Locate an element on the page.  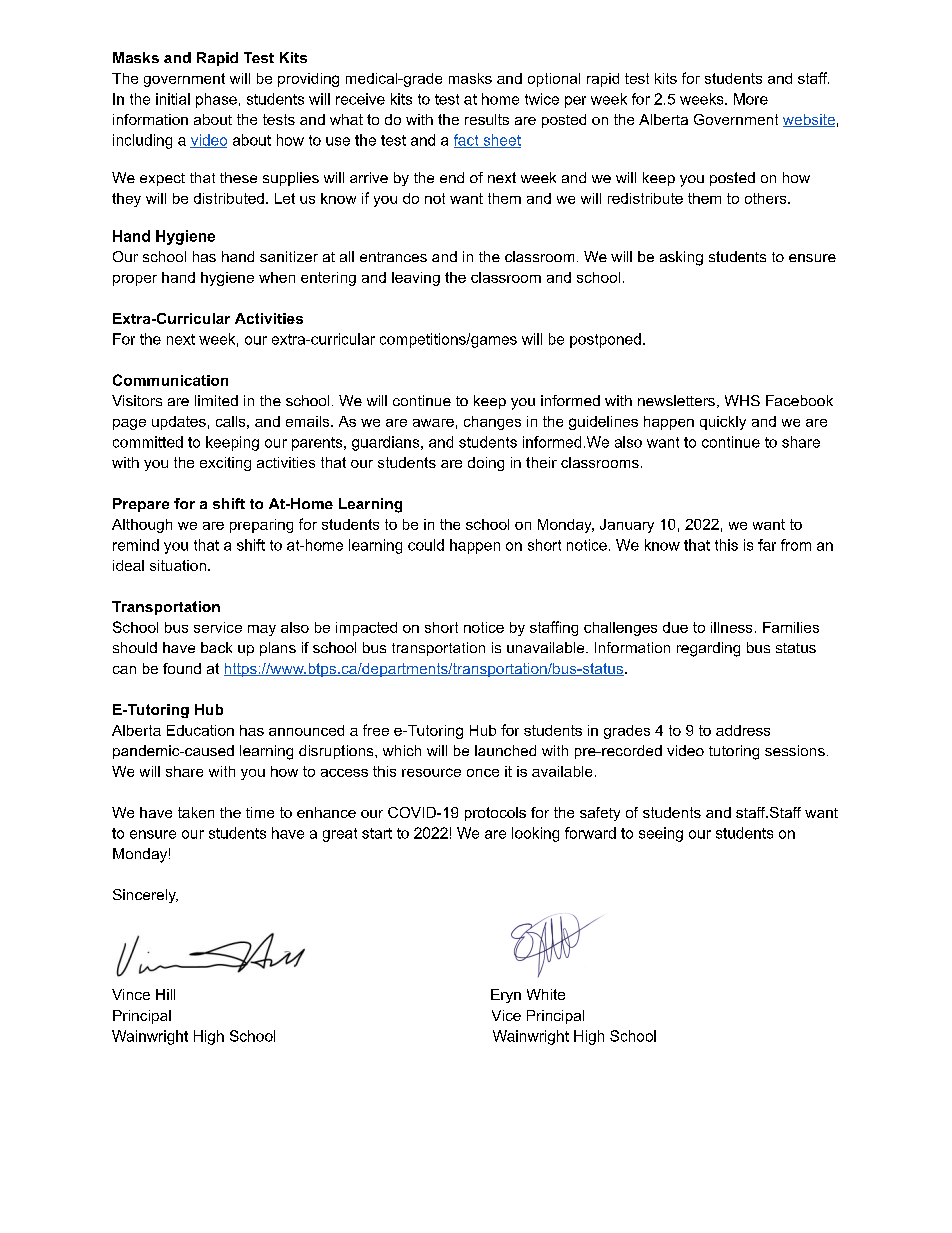
More is located at coordinates (751, 99).
